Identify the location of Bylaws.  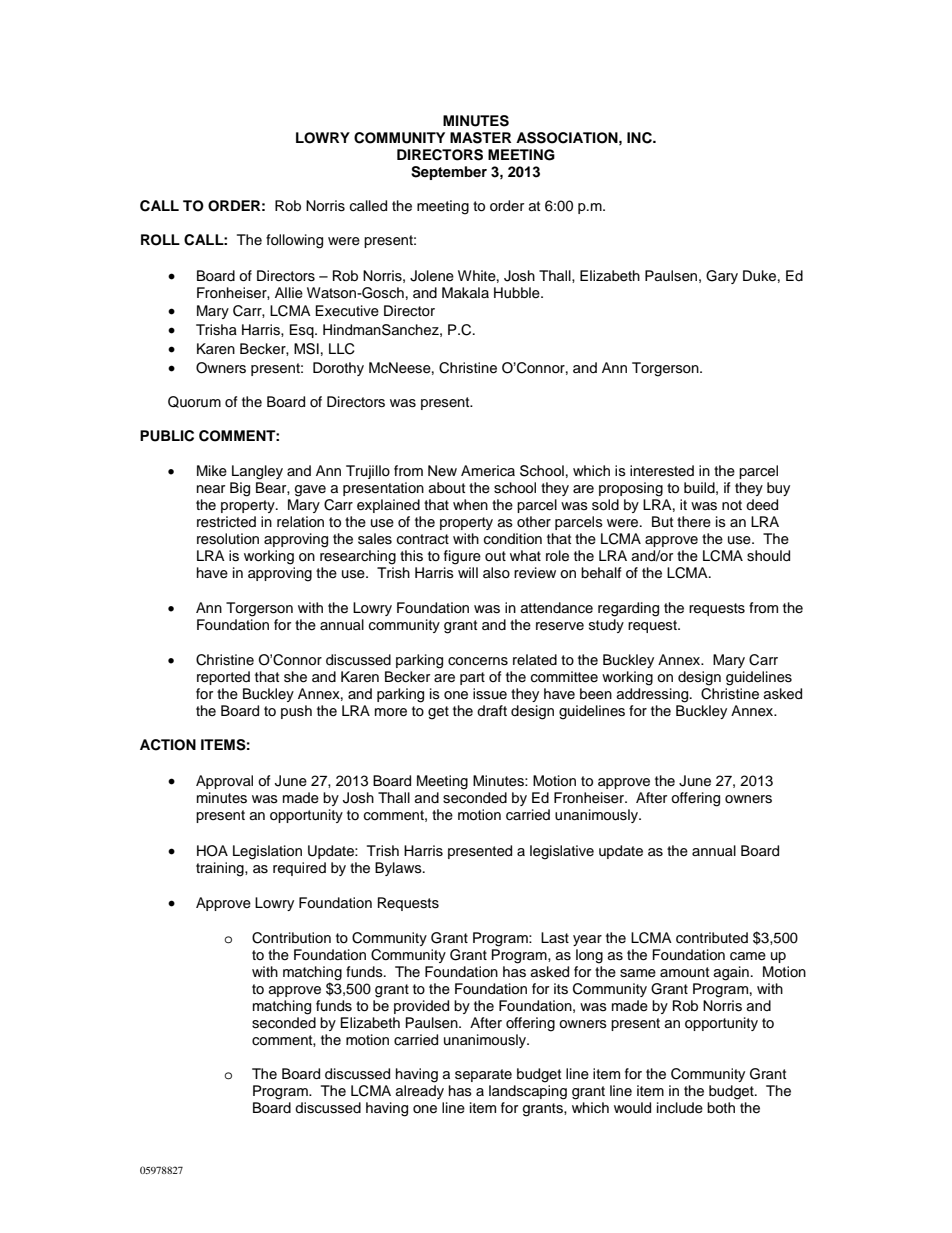
(399, 869).
